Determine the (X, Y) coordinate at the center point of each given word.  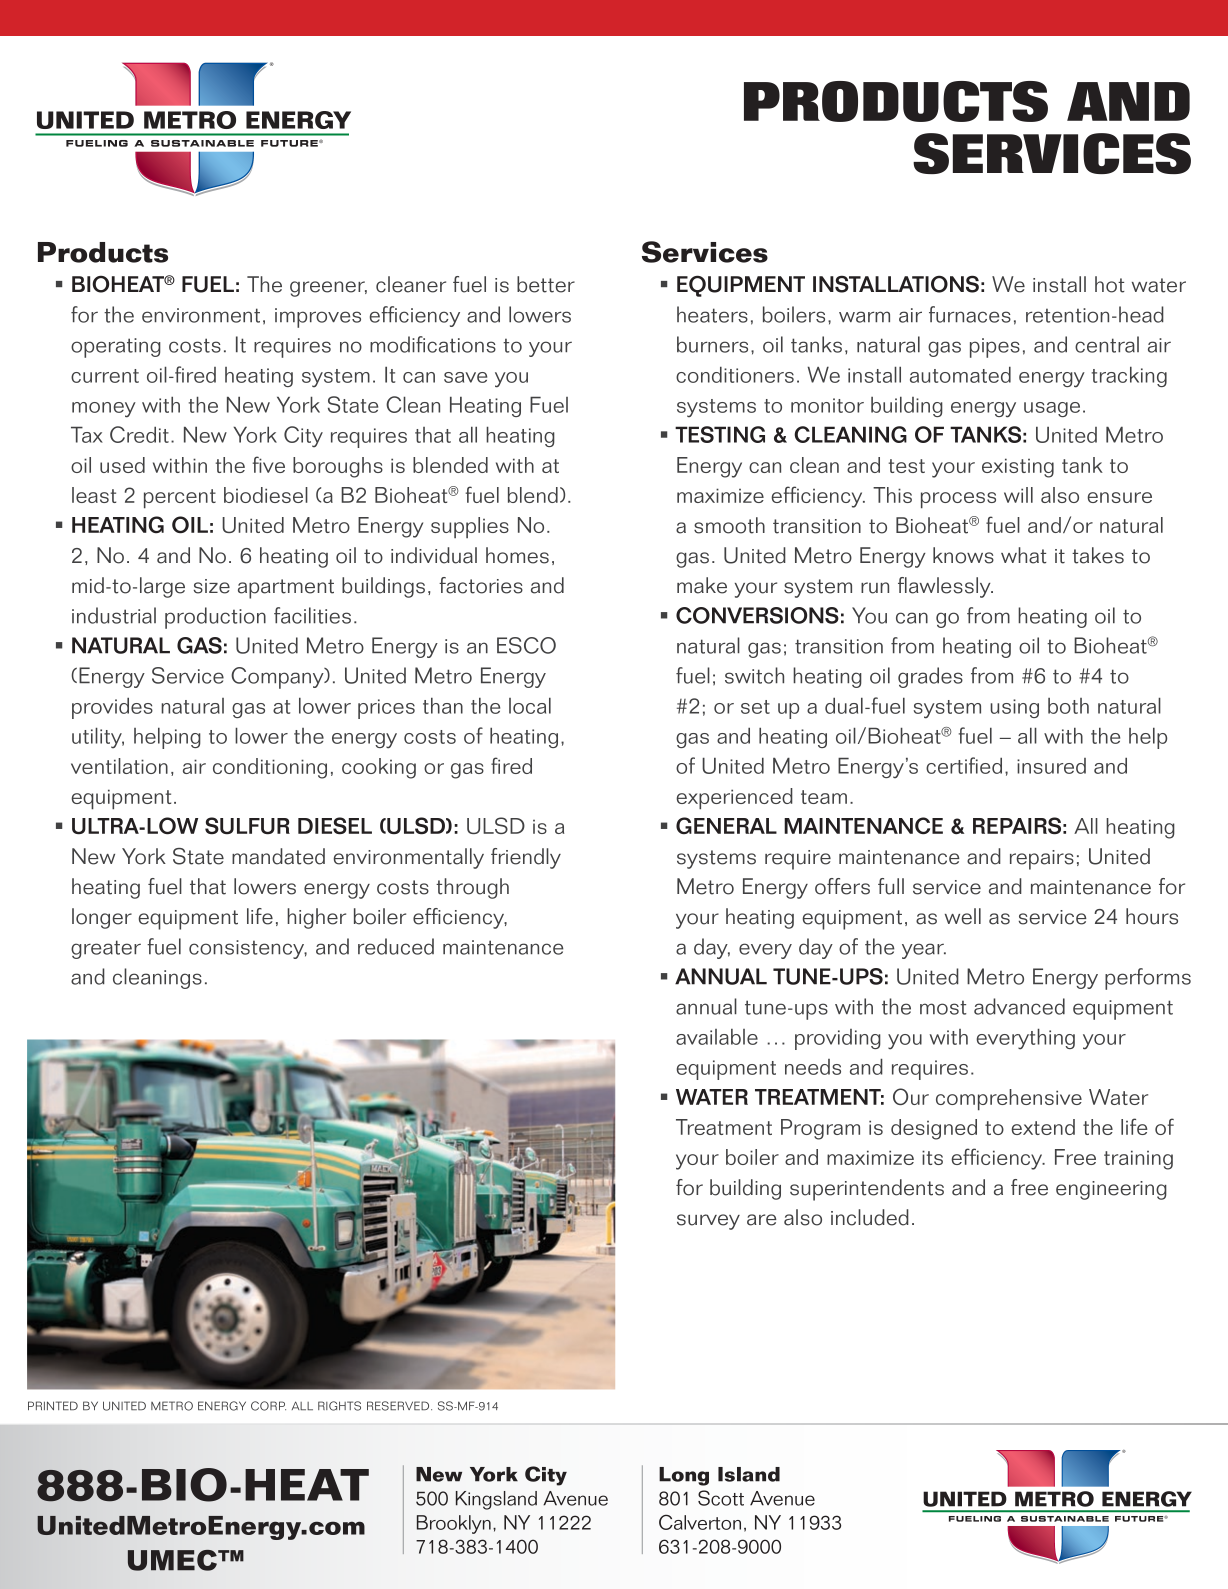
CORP (268, 1406)
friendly (526, 858)
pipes (995, 348)
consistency (248, 949)
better (546, 284)
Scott (721, 1498)
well (963, 916)
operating (116, 348)
